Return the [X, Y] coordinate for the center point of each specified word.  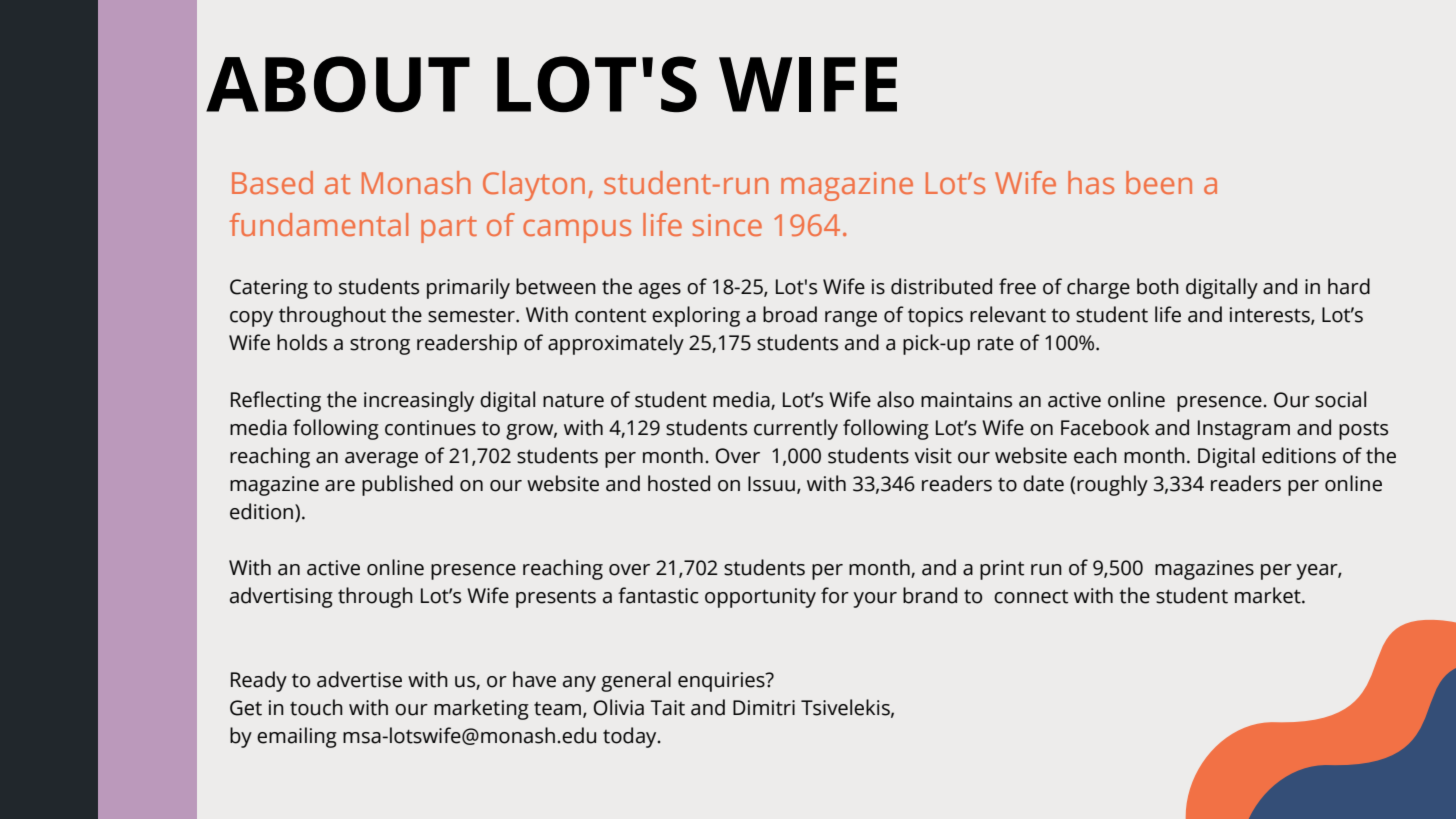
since [727, 225]
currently [796, 429]
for [835, 595]
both [1158, 286]
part [449, 229]
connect [1031, 596]
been [1159, 182]
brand [930, 595]
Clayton [534, 186]
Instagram [1244, 430]
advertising [281, 597]
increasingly [419, 401]
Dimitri [764, 708]
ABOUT [338, 84]
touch [316, 707]
